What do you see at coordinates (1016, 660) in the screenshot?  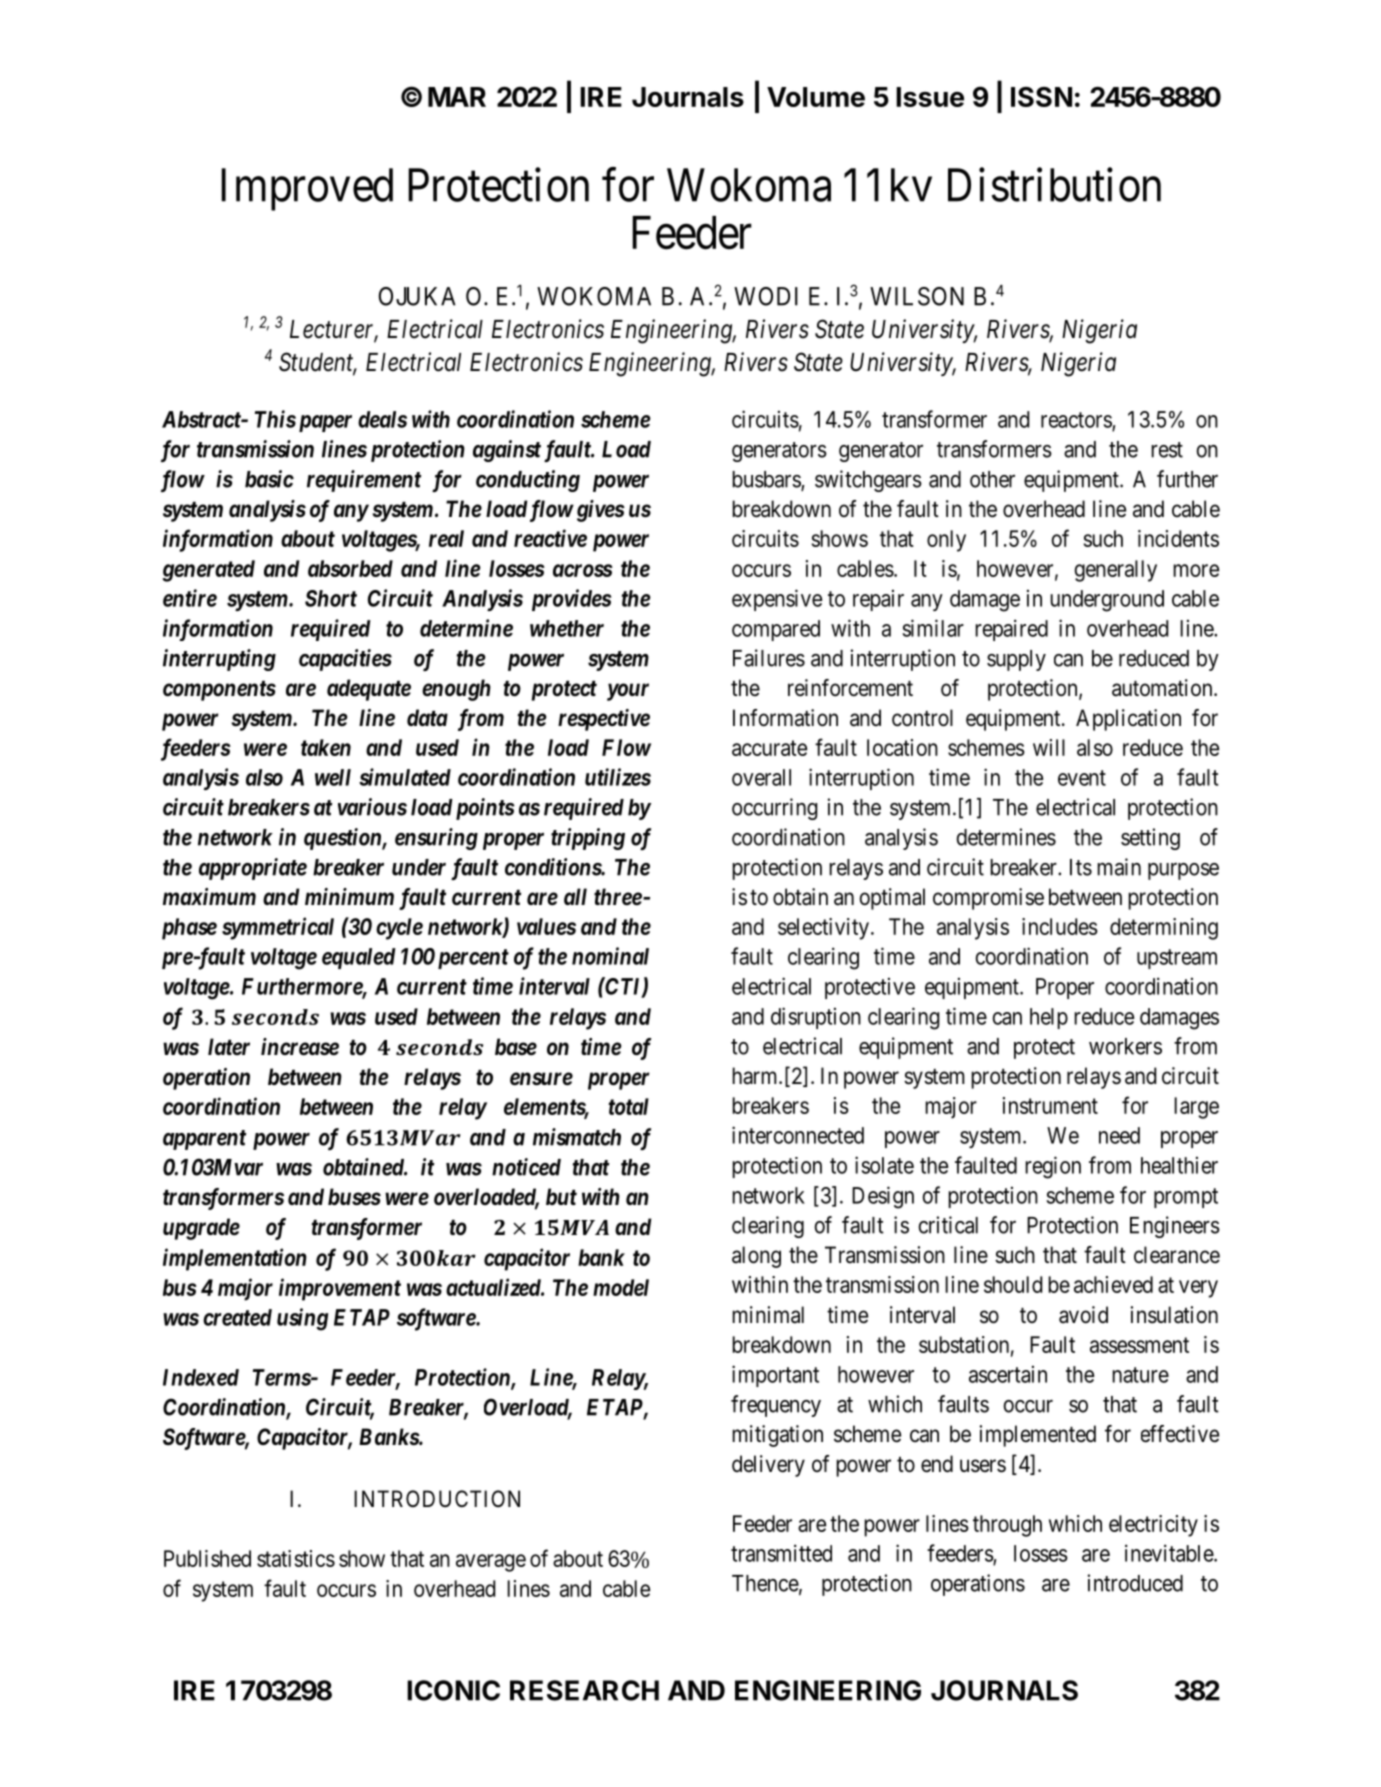 I see `supply` at bounding box center [1016, 660].
